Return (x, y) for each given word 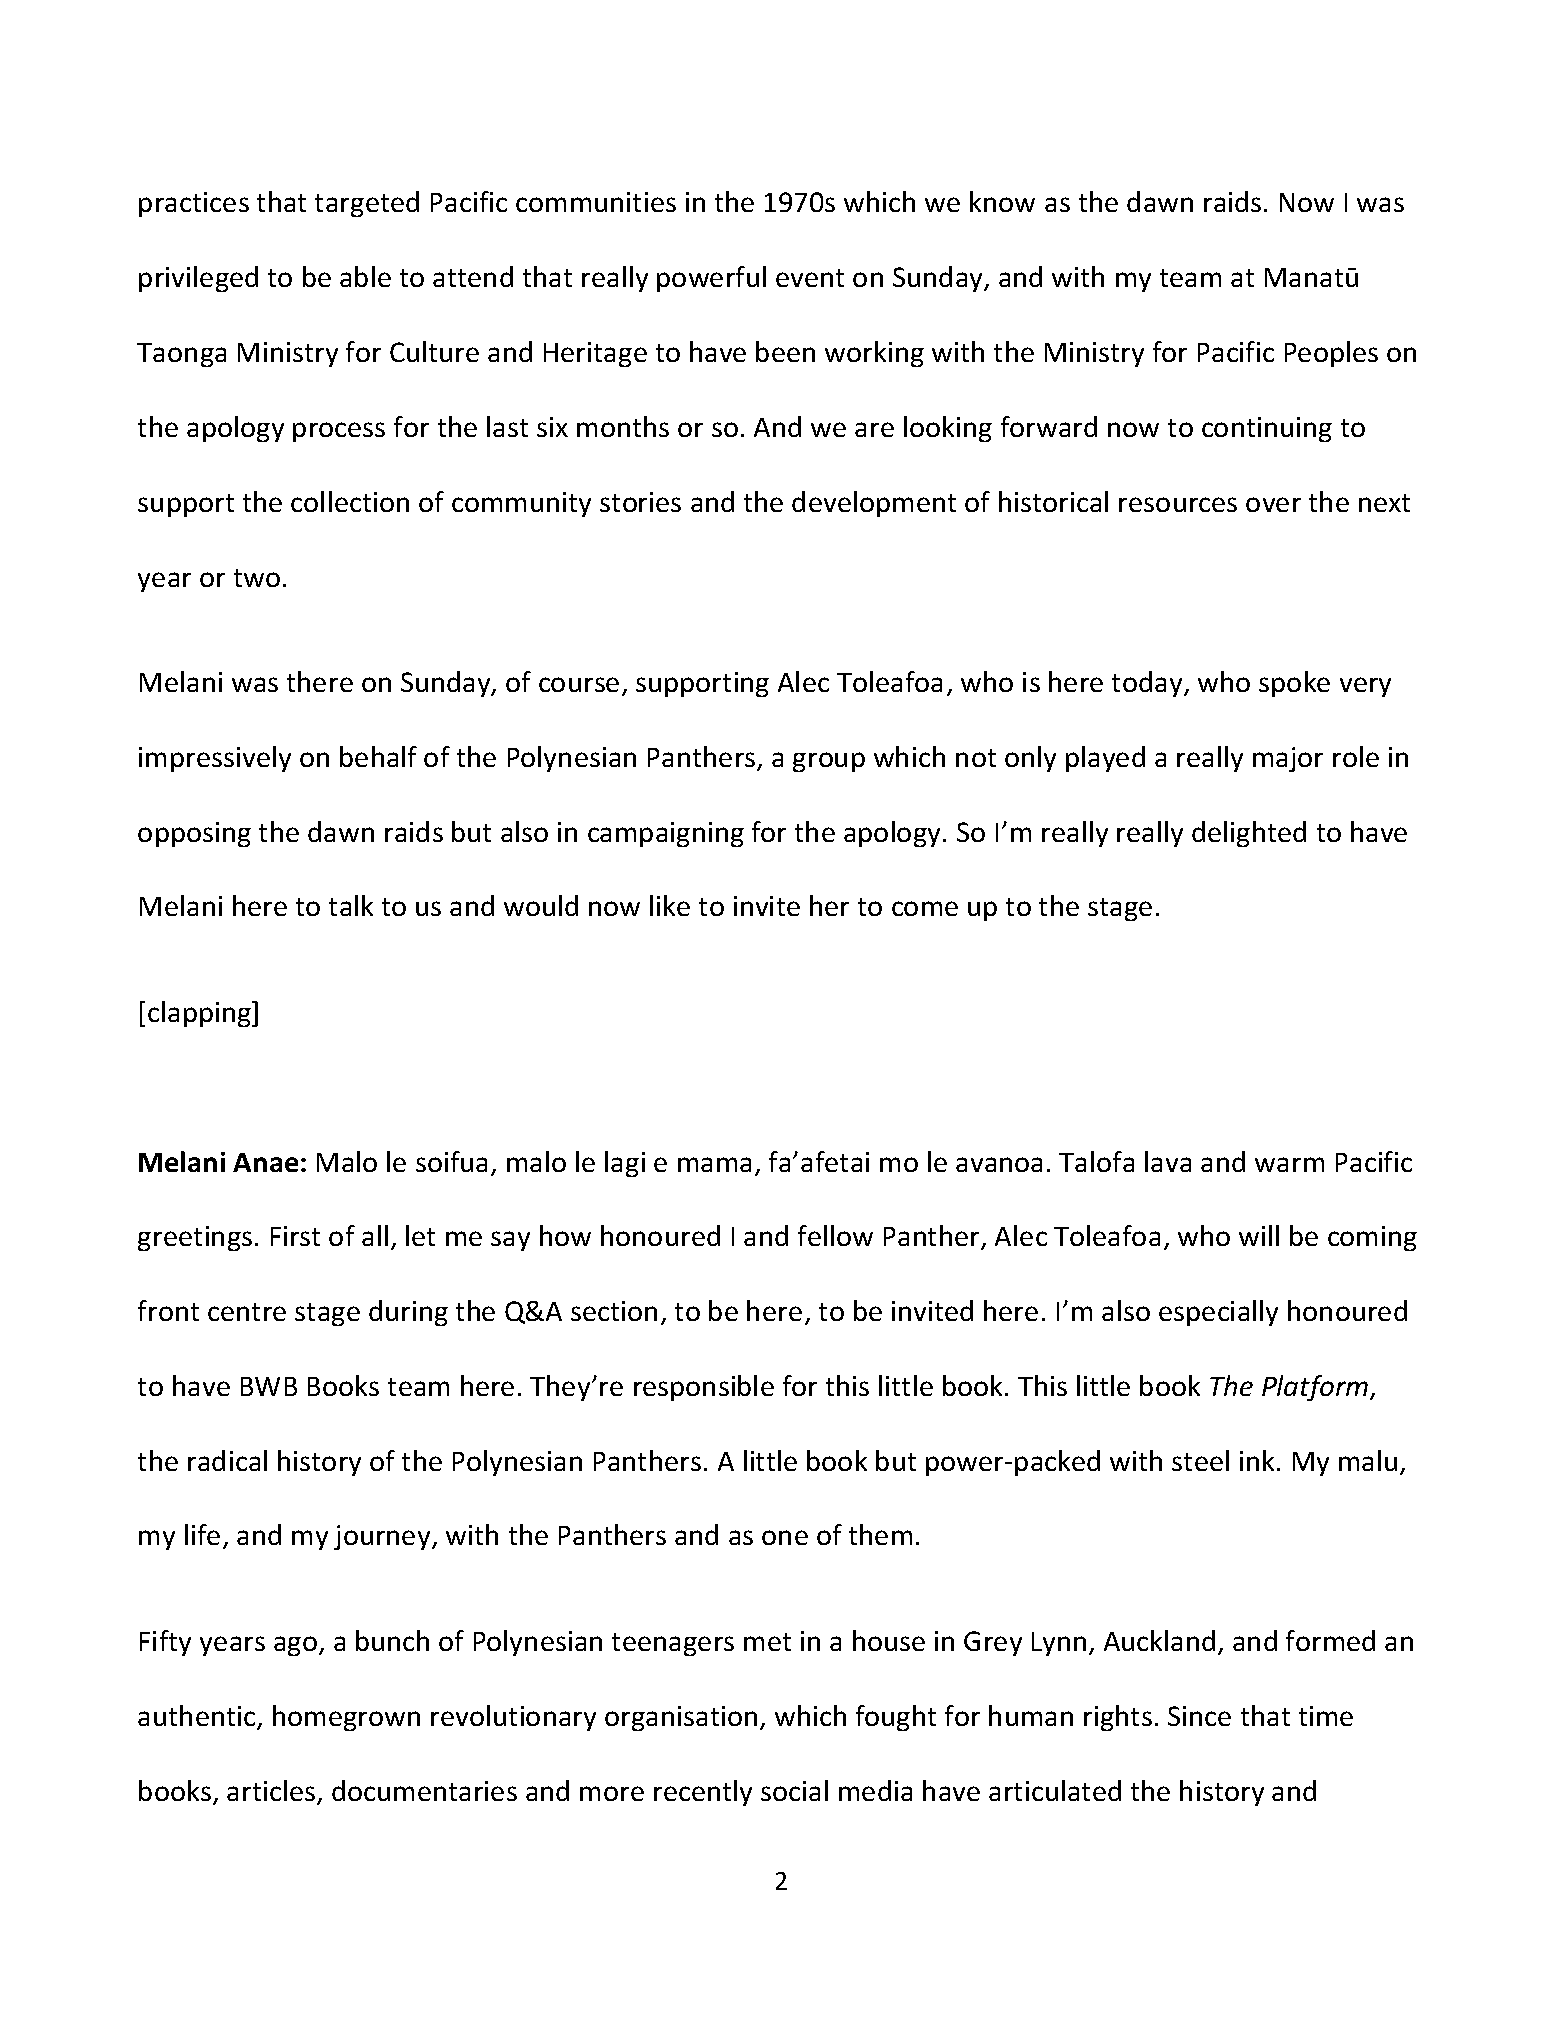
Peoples (1331, 354)
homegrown (346, 1718)
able (365, 276)
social (794, 1790)
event (810, 278)
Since (1199, 1716)
